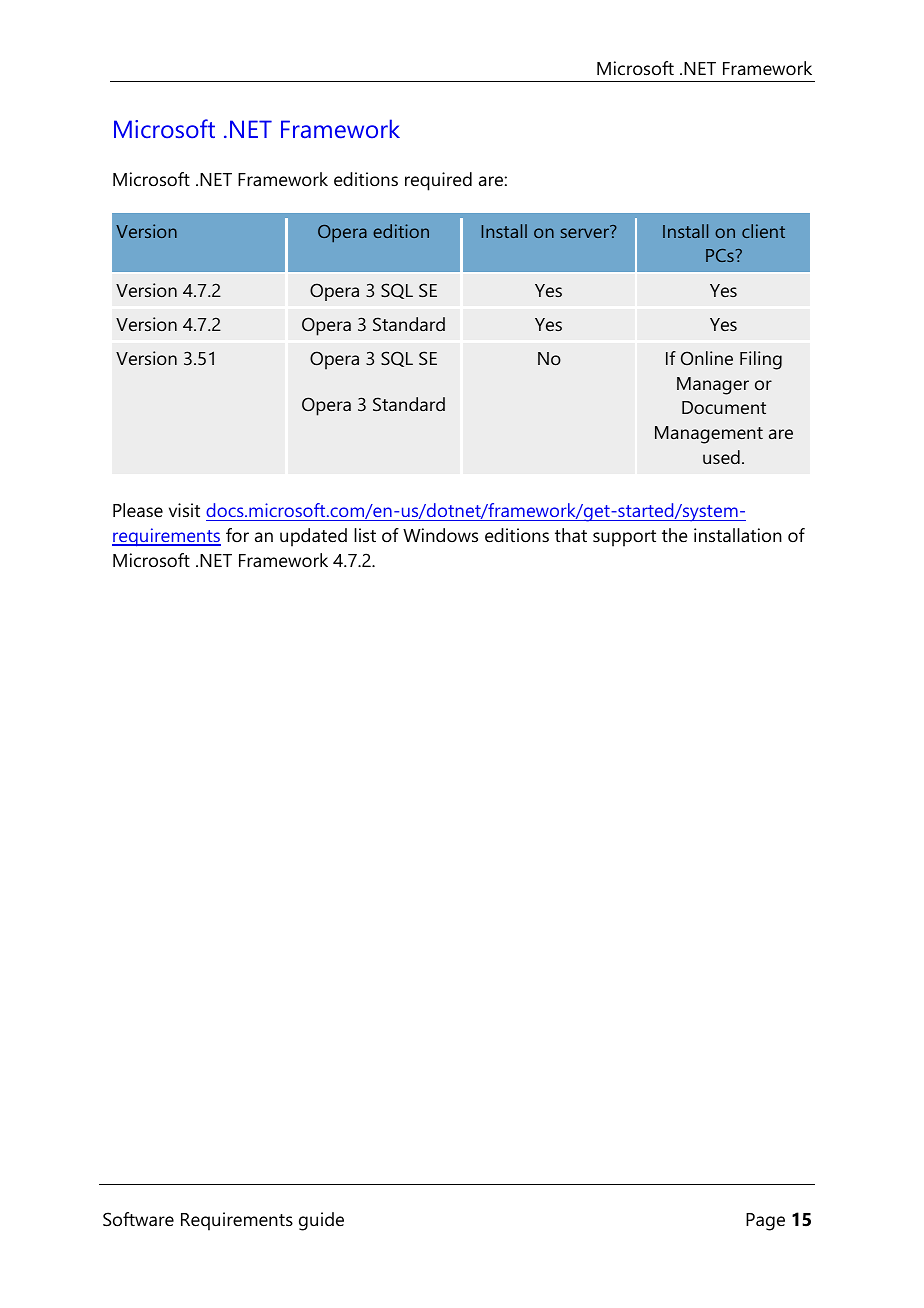  What do you see at coordinates (721, 457) in the screenshot?
I see `used` at bounding box center [721, 457].
